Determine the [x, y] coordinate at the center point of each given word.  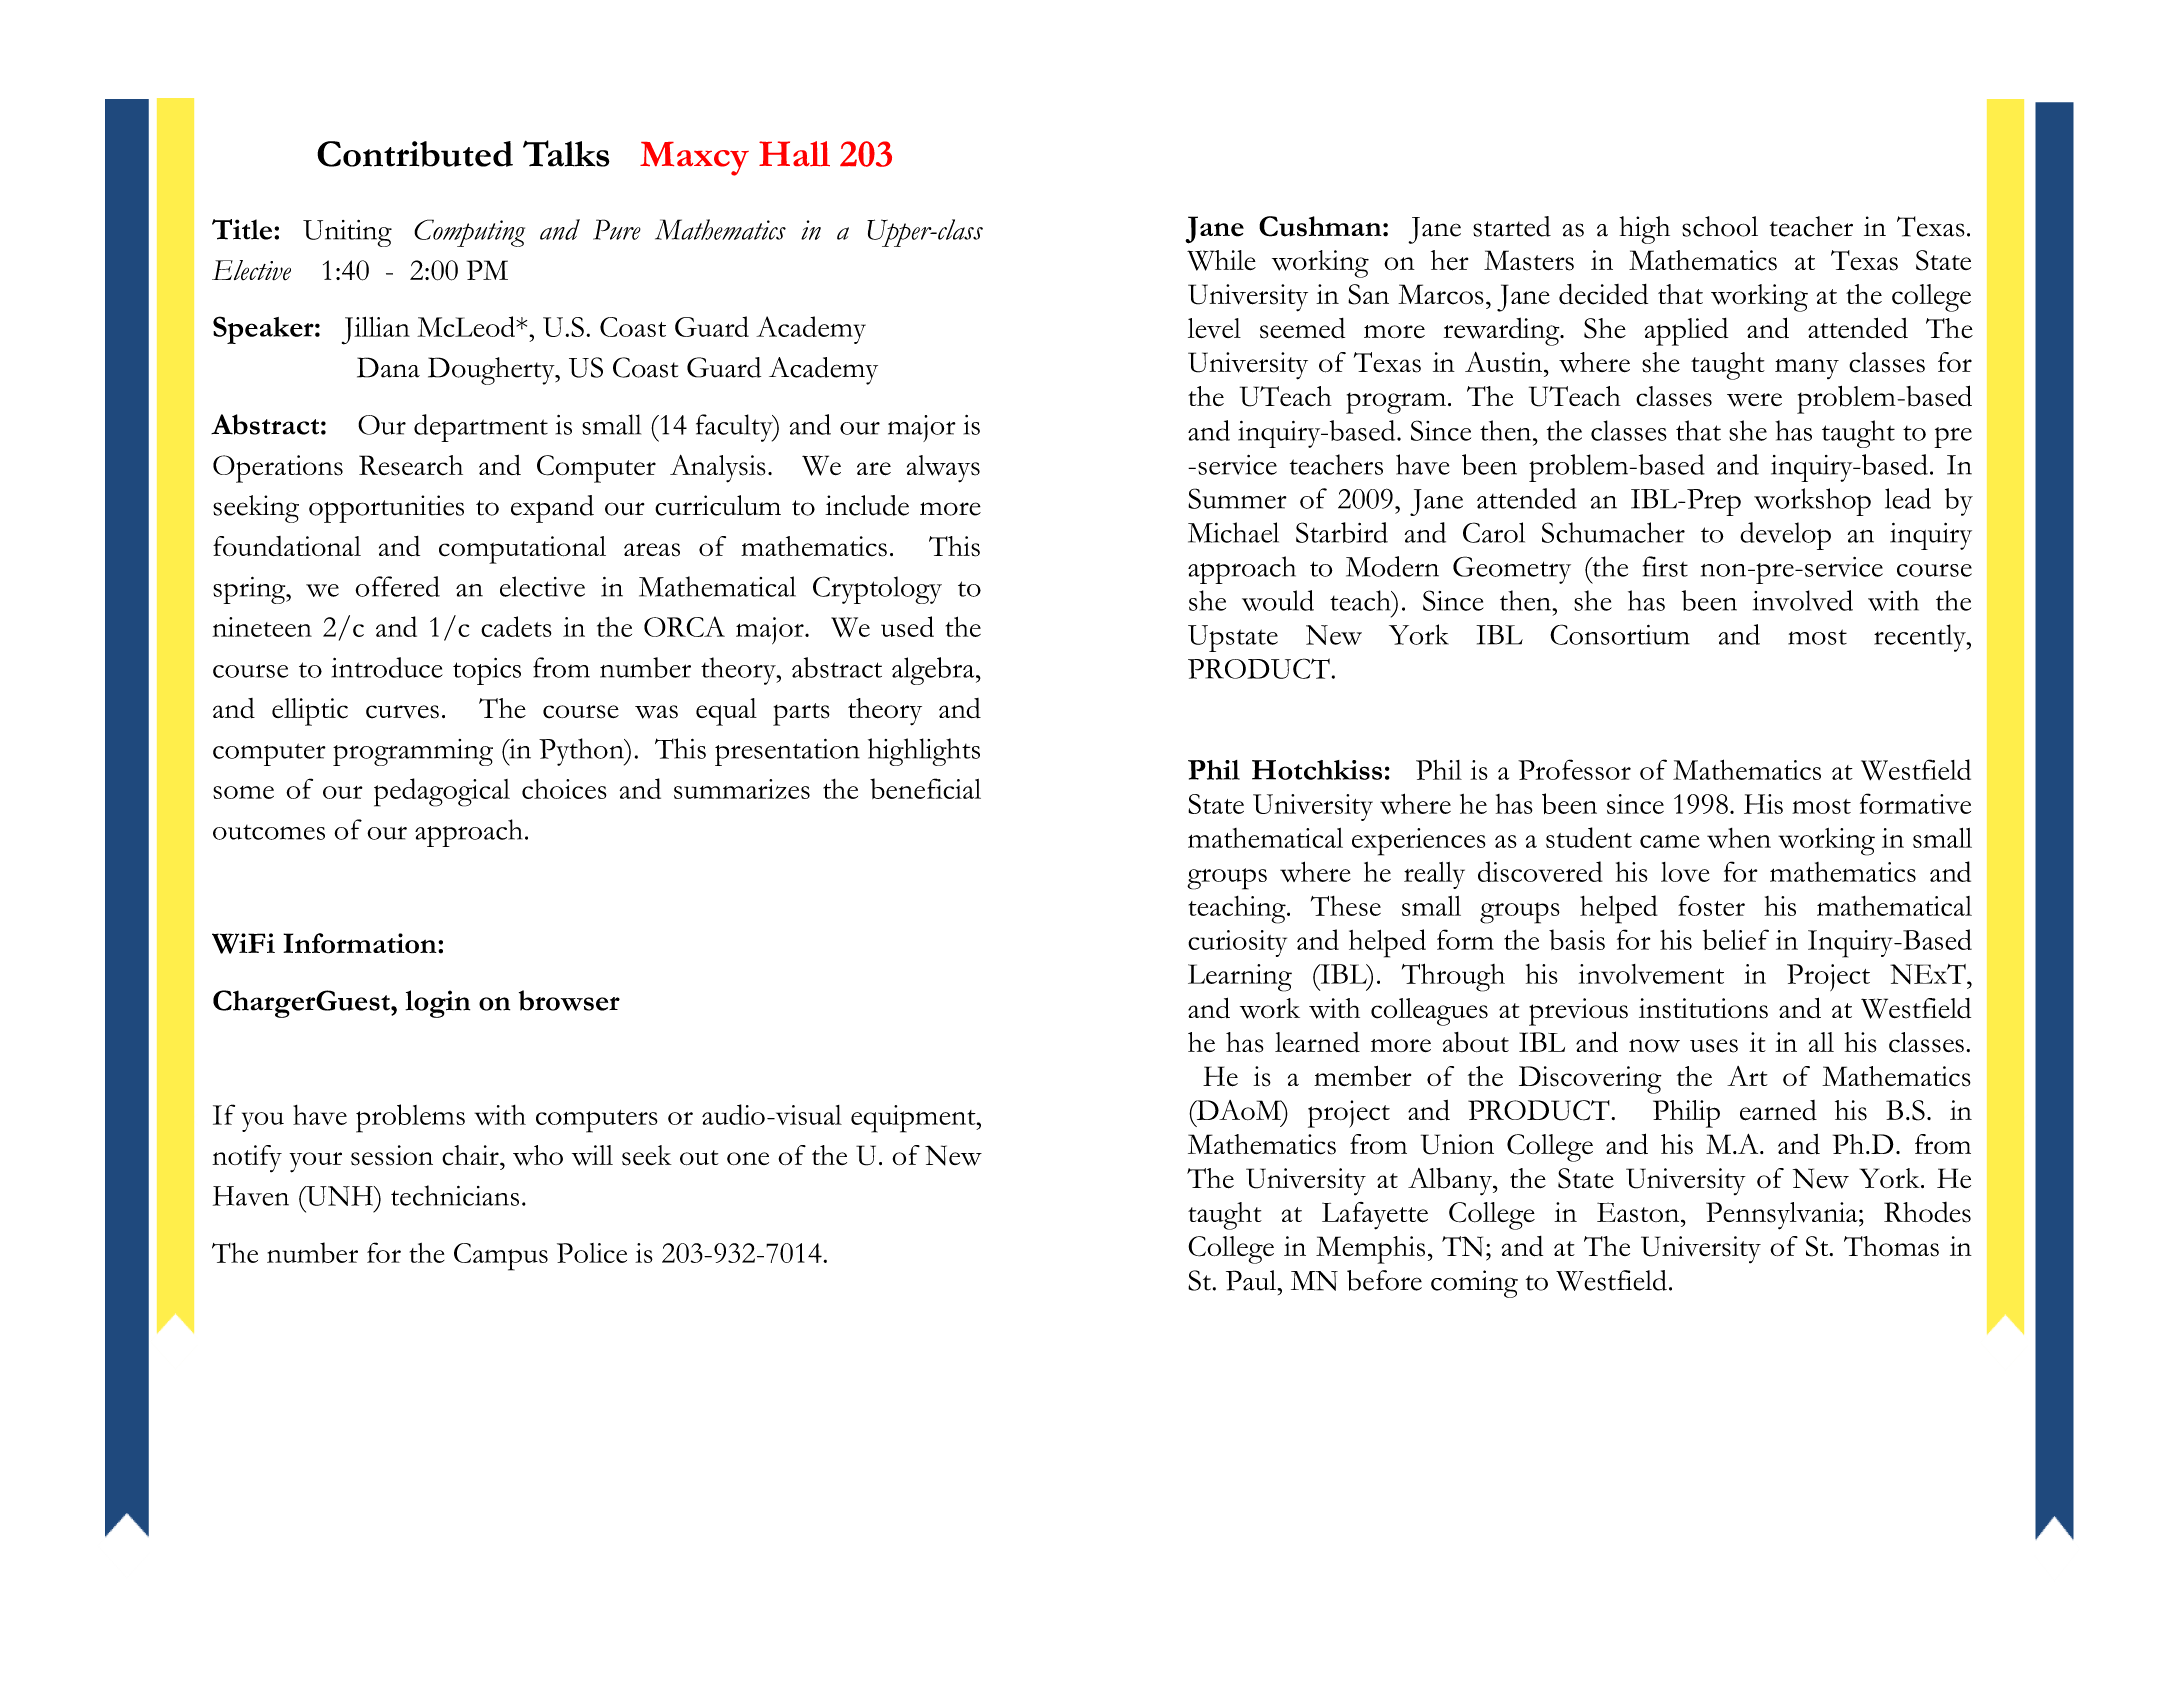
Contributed [415, 154]
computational [522, 550]
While [1221, 260]
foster [1711, 905]
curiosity [1237, 943]
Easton [1639, 1212]
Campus [501, 1257]
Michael [1233, 532]
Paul [1252, 1280]
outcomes [269, 832]
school [1720, 226]
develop [1785, 536]
